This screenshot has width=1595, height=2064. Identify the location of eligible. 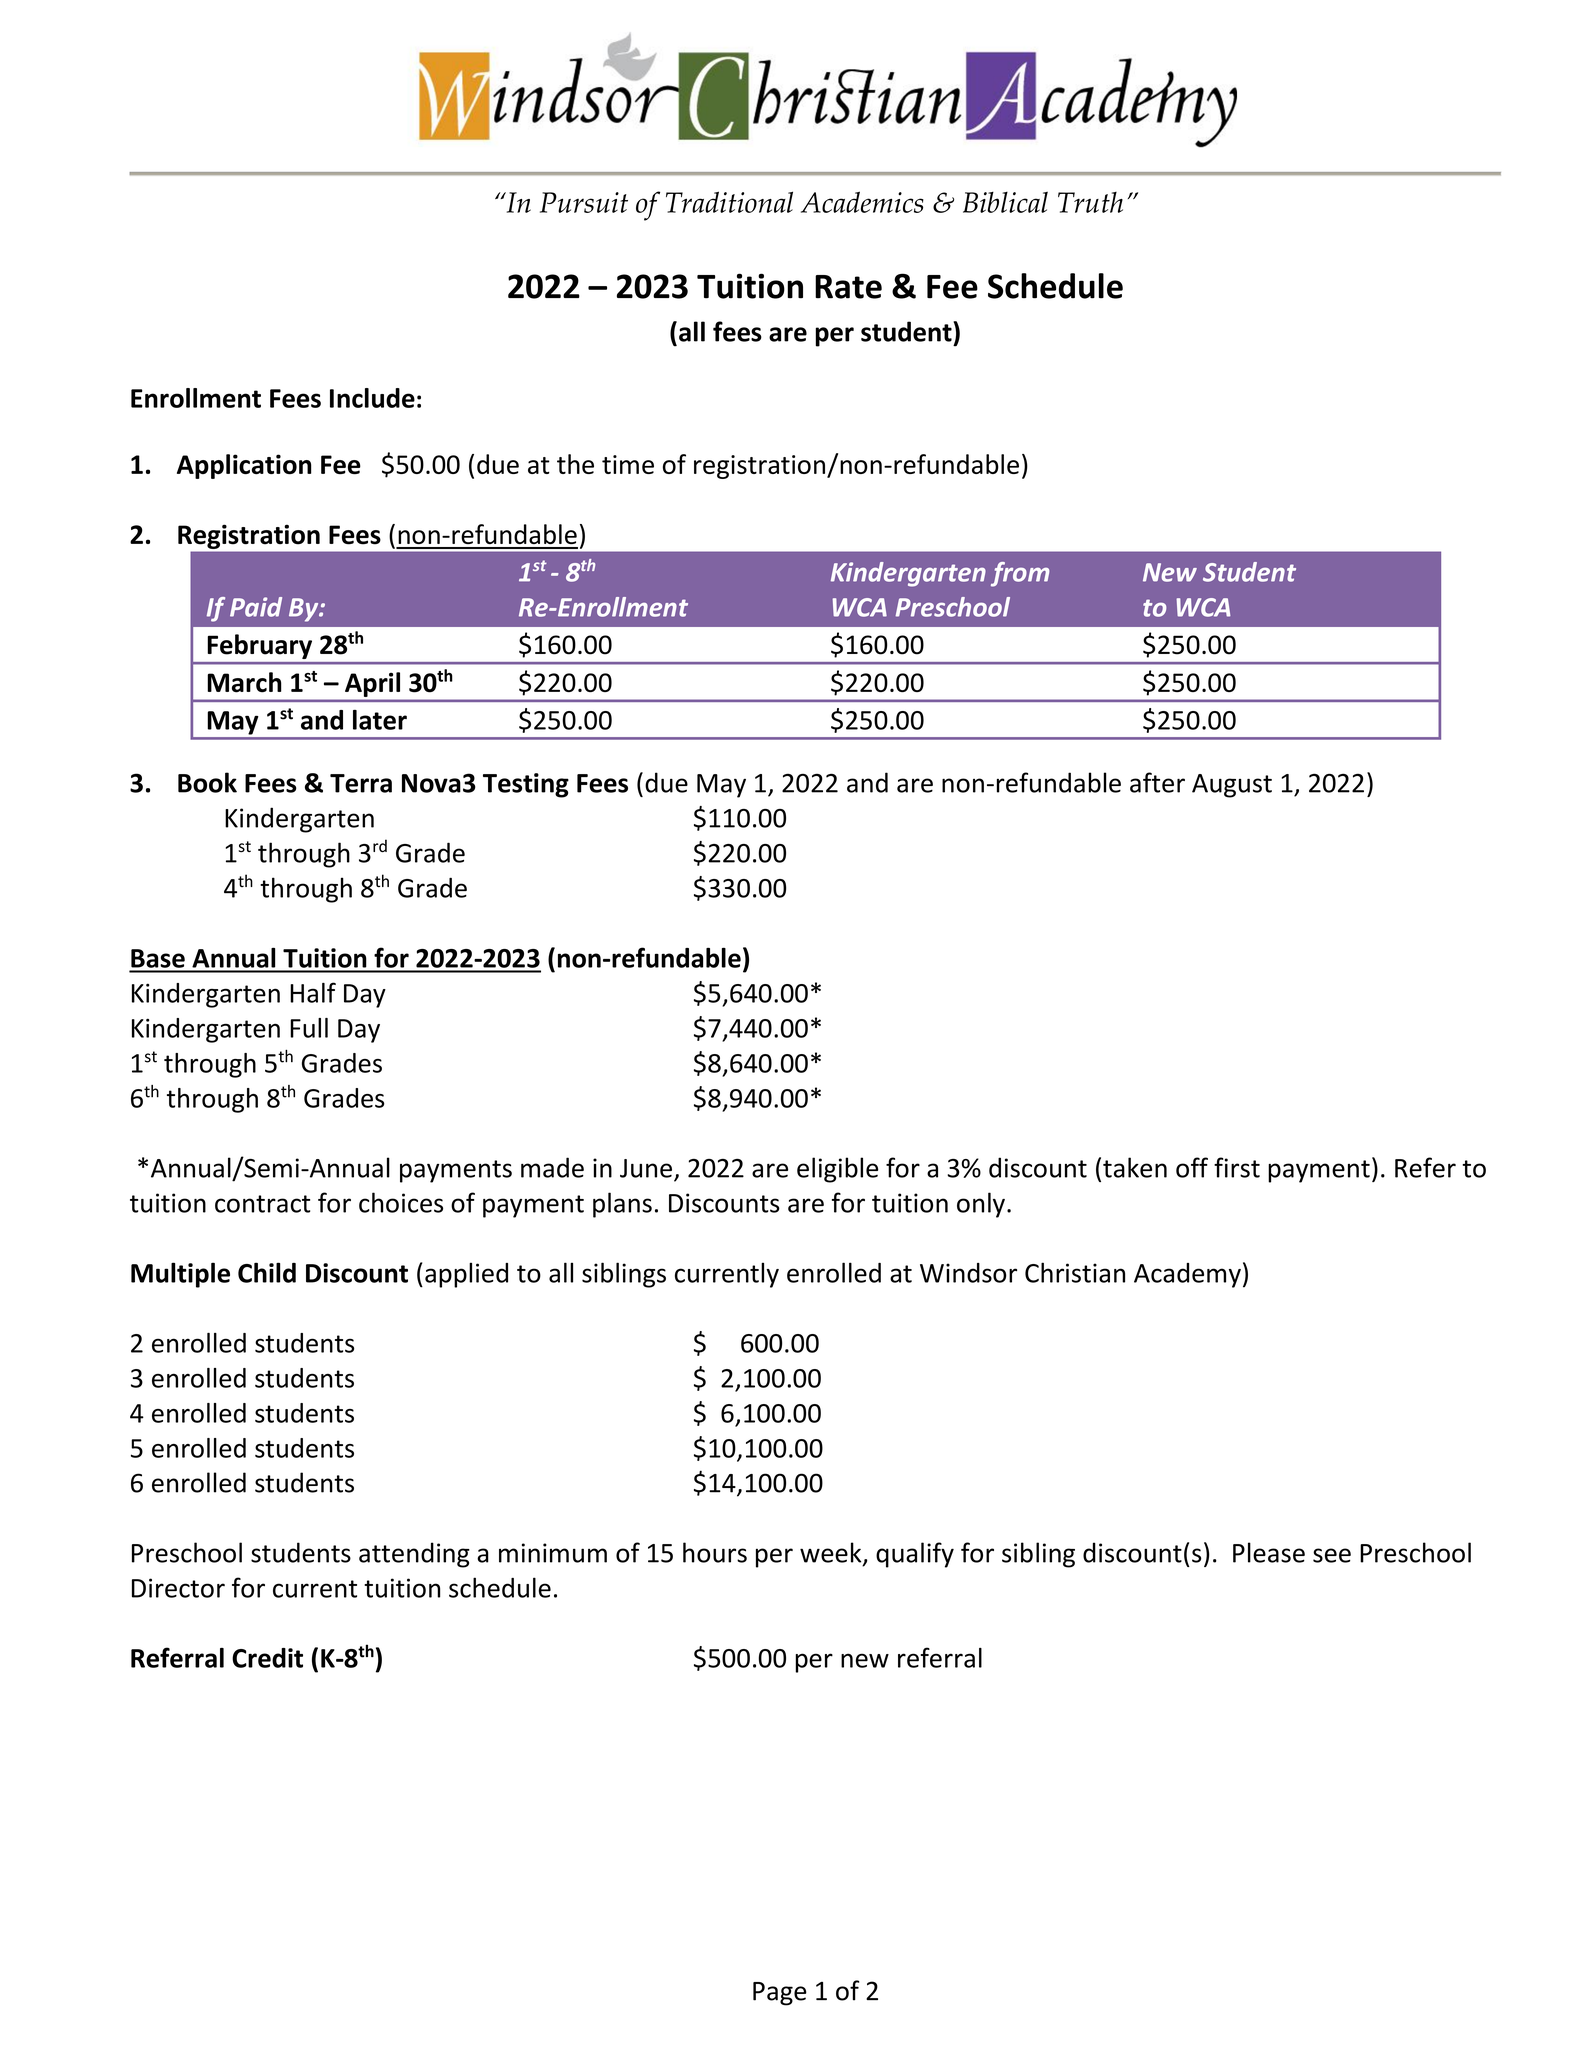
(837, 1170).
